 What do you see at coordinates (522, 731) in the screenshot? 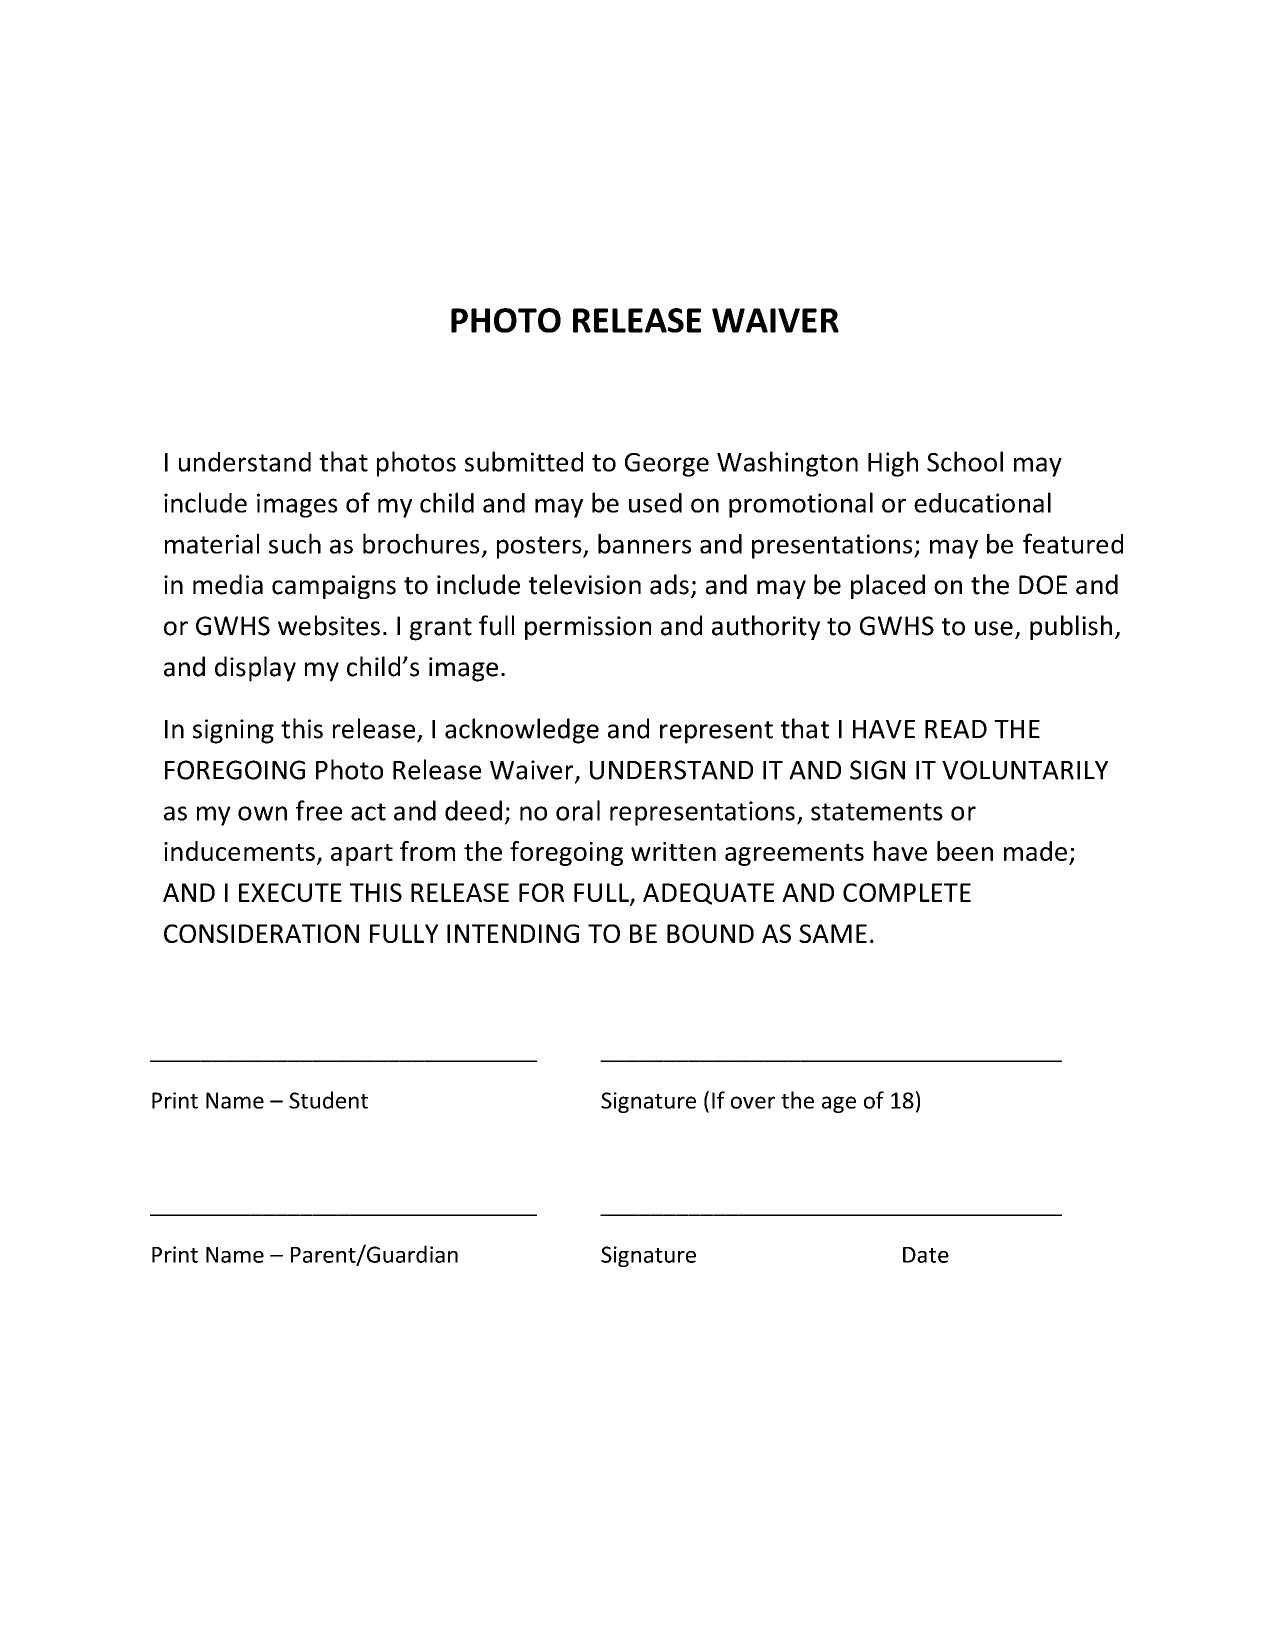
I see `acknowledge` at bounding box center [522, 731].
